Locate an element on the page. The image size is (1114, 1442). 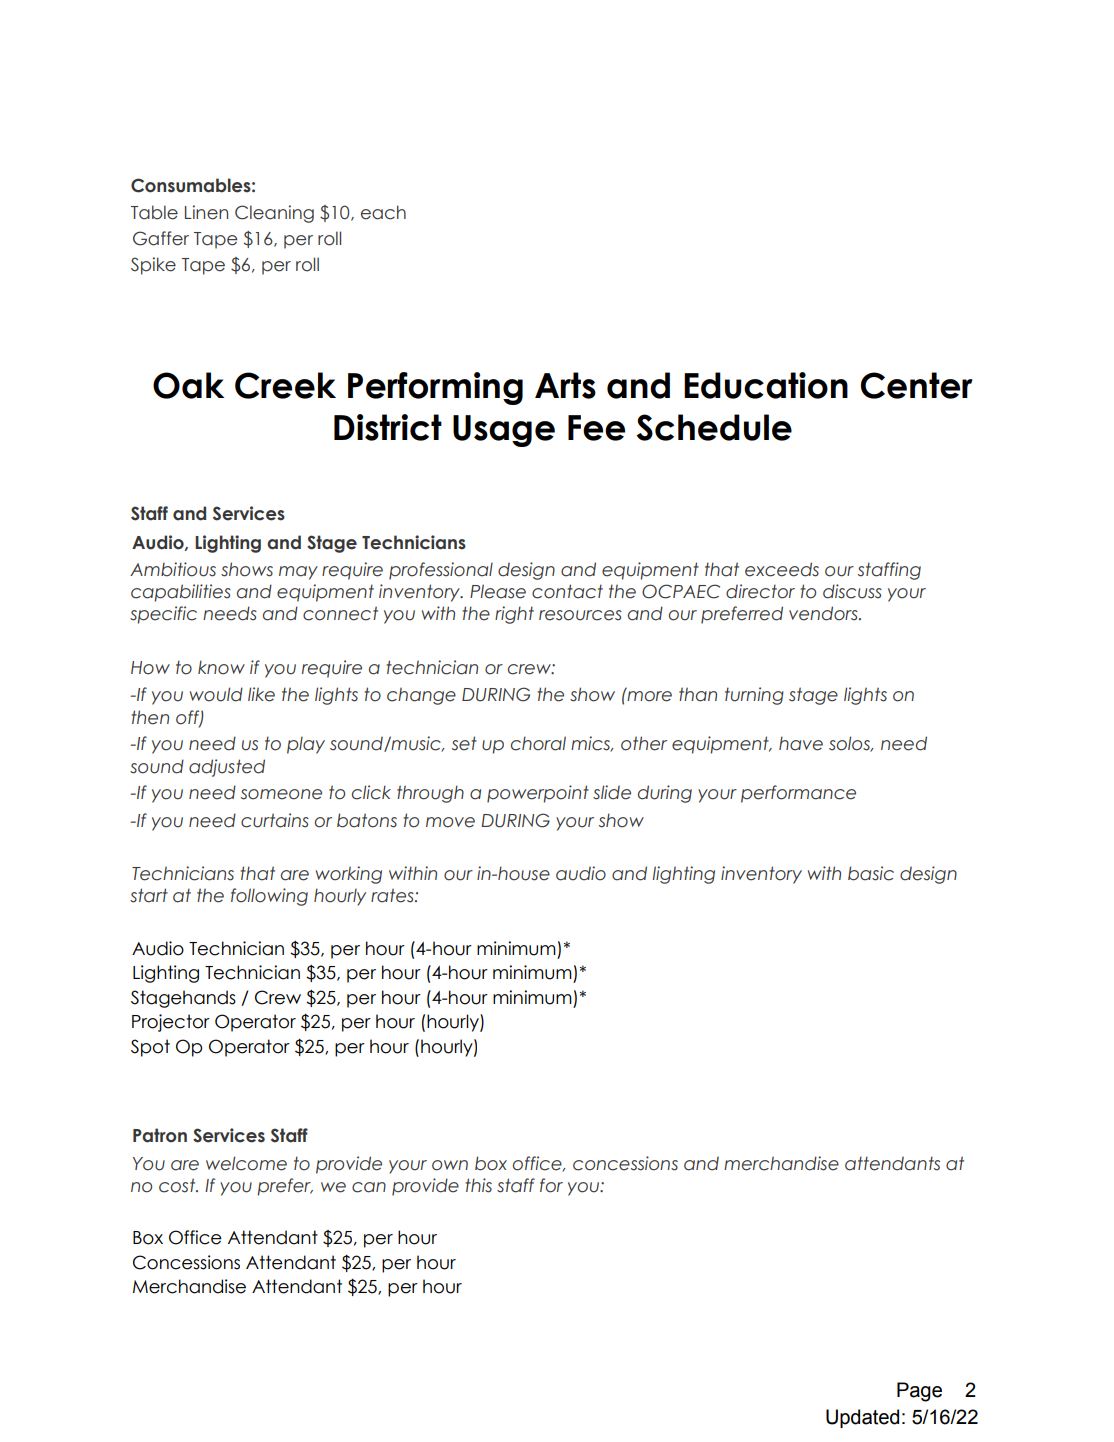
powerpoint is located at coordinates (538, 794).
